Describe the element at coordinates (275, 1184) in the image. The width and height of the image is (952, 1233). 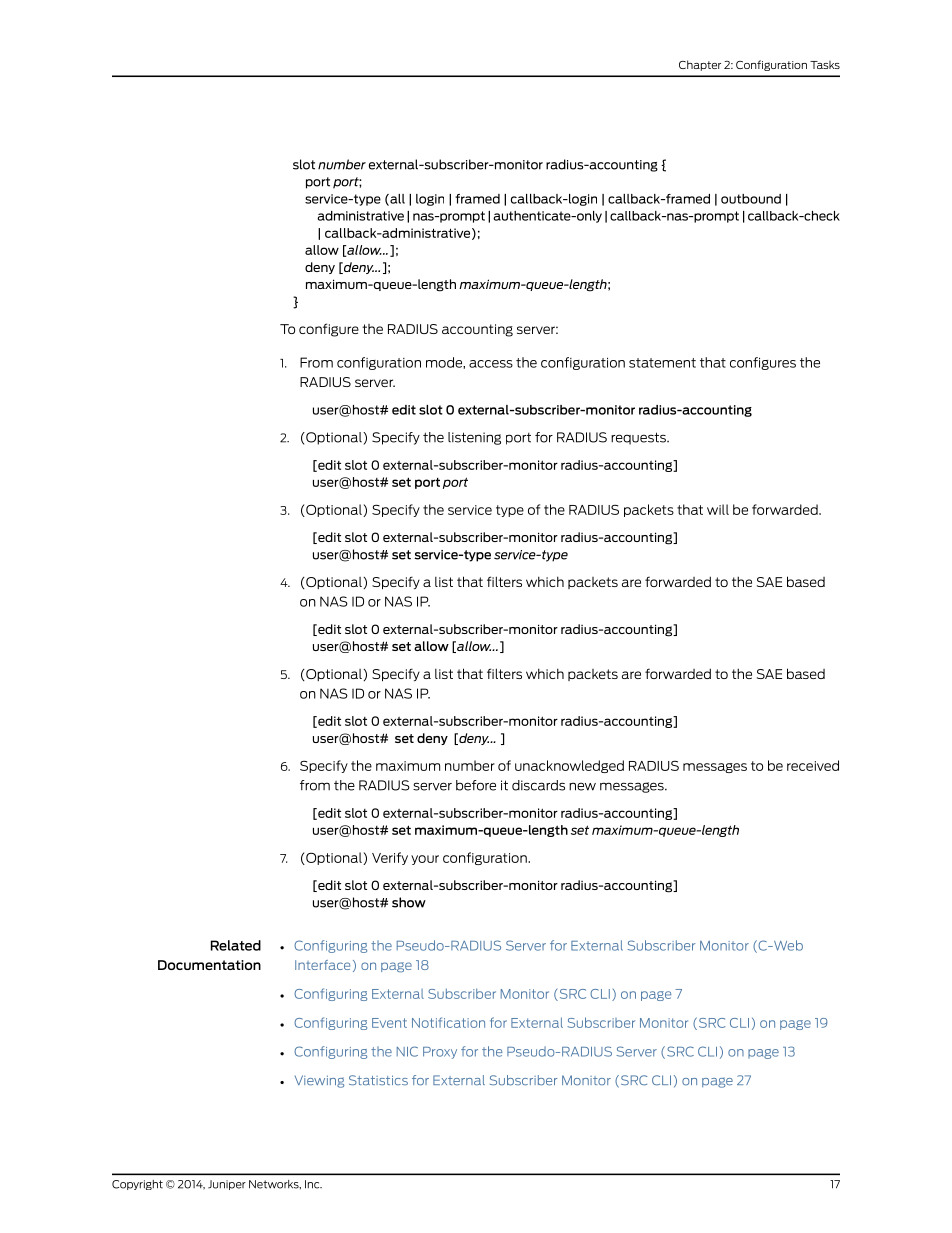
I see `Networks` at that location.
